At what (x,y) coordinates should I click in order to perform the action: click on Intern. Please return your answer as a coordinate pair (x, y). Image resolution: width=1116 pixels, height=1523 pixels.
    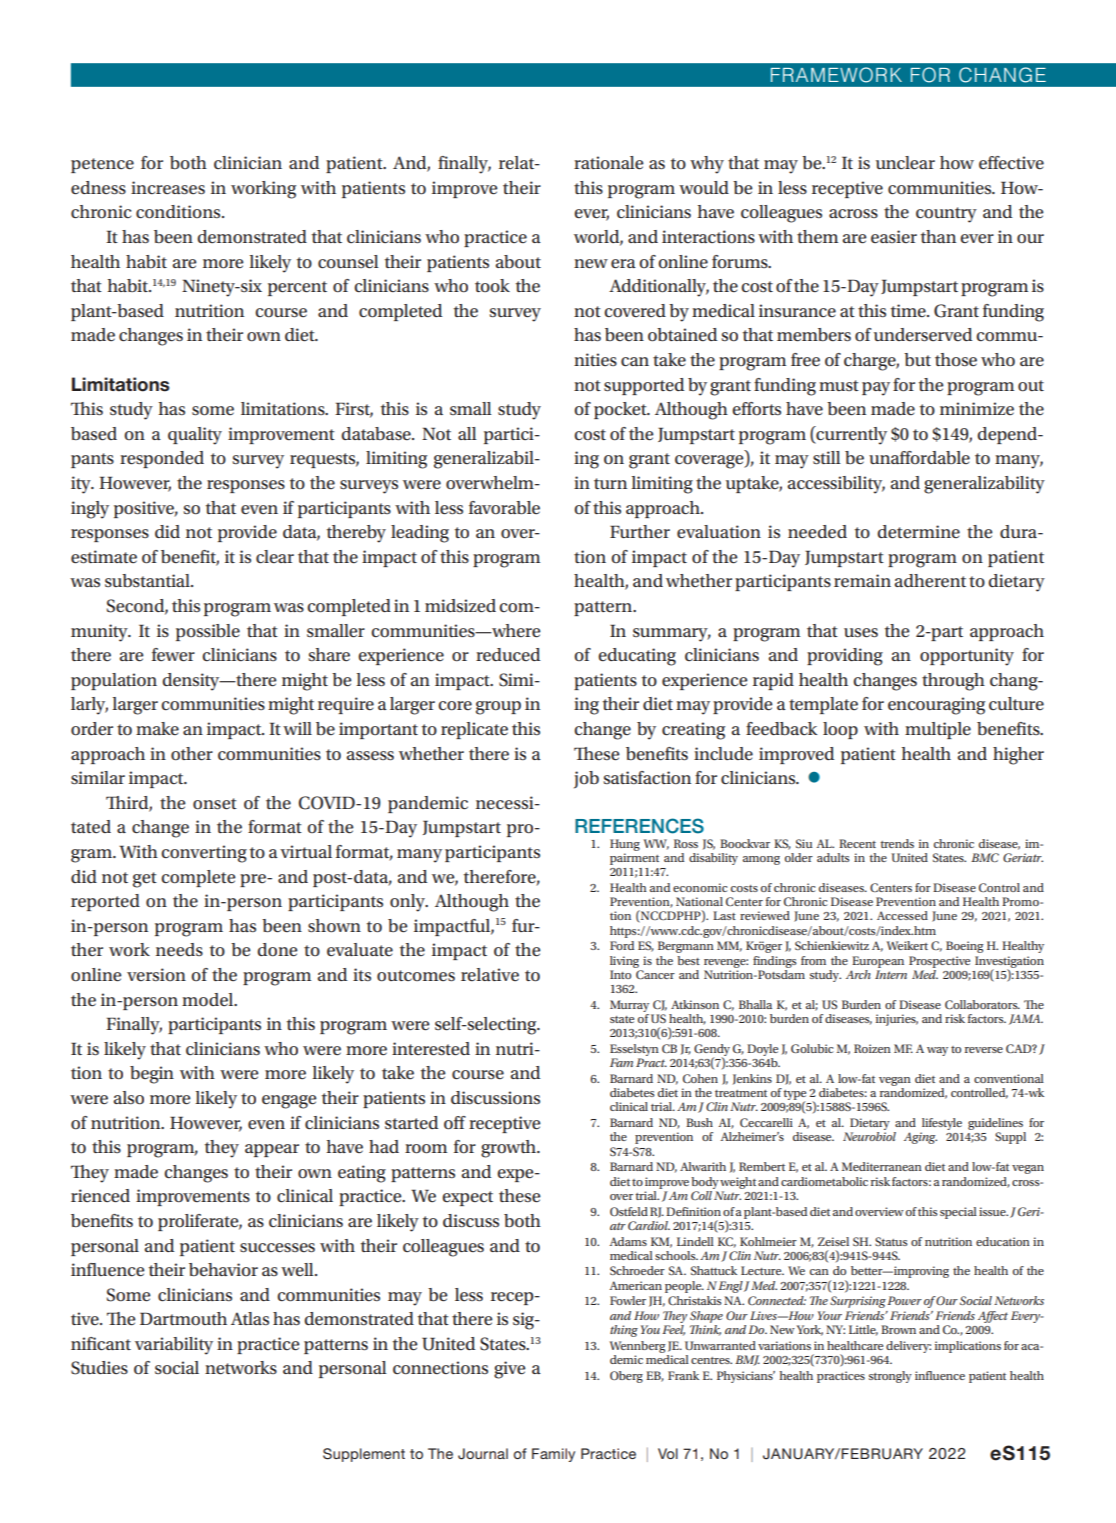
    Looking at the image, I should click on (891, 974).
